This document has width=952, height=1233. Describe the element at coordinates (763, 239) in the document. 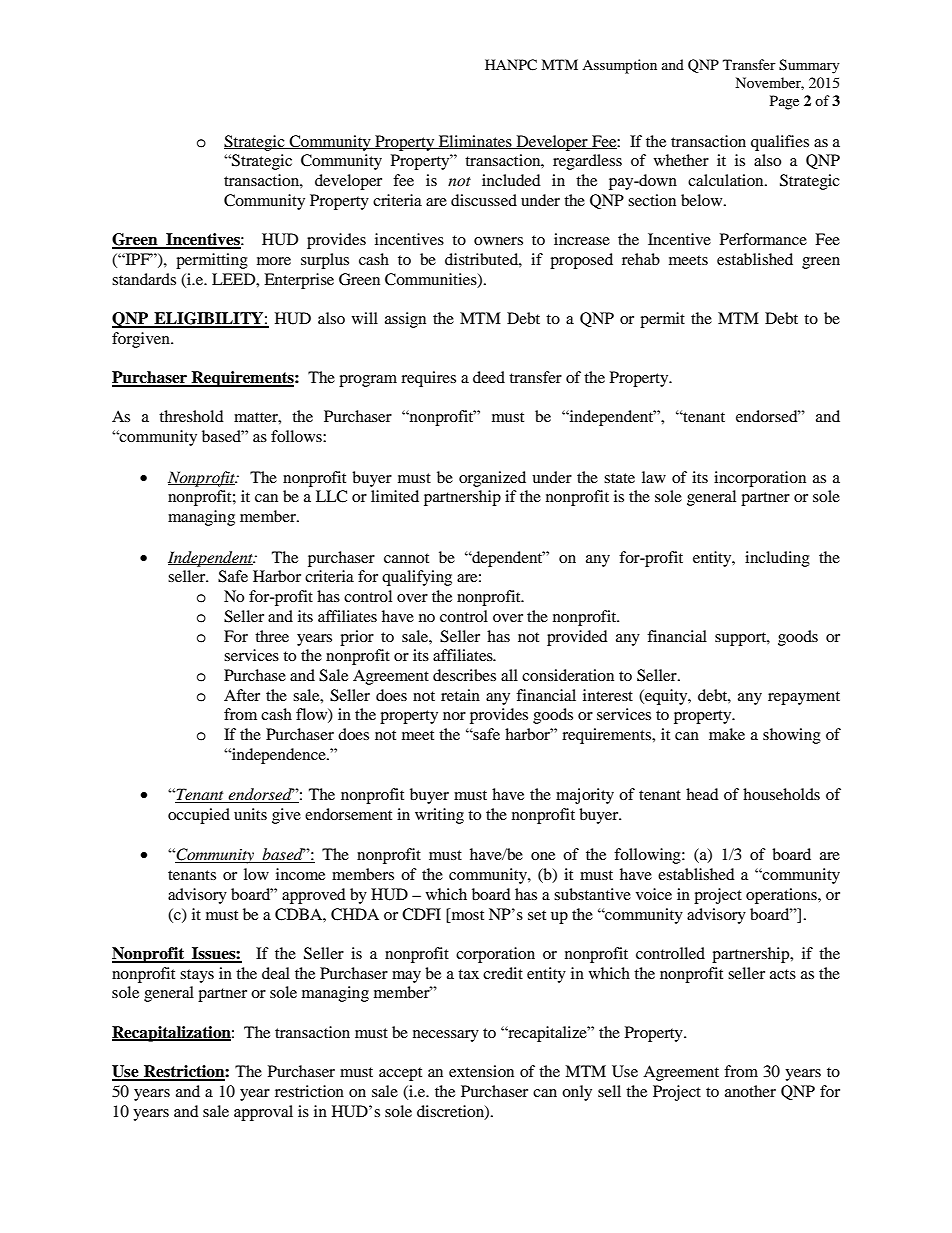

I see `Performance` at that location.
